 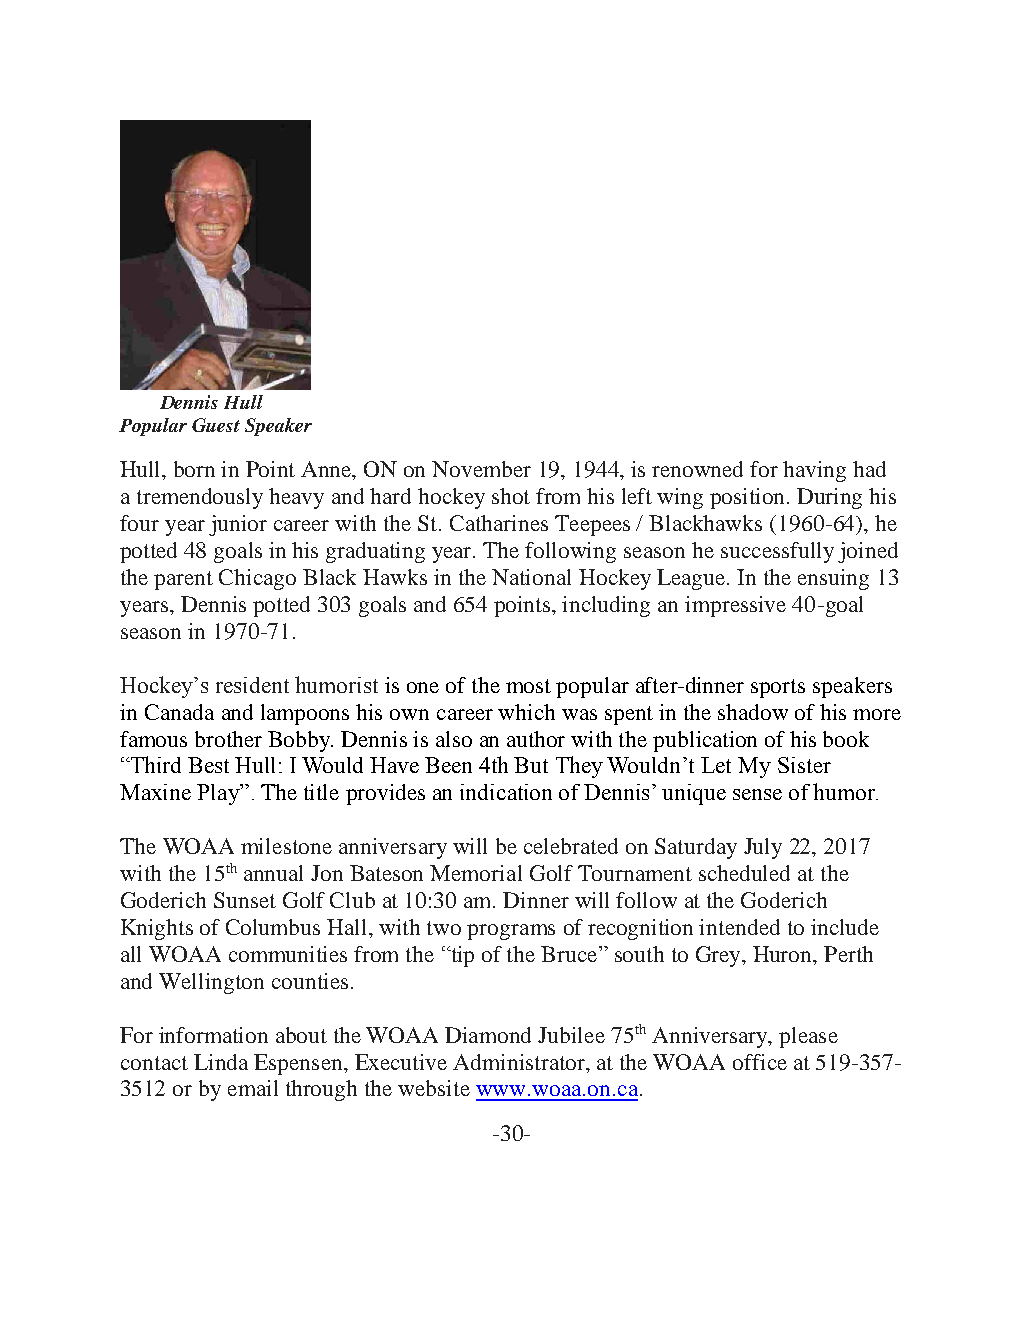 I want to click on successfully, so click(x=777, y=552).
